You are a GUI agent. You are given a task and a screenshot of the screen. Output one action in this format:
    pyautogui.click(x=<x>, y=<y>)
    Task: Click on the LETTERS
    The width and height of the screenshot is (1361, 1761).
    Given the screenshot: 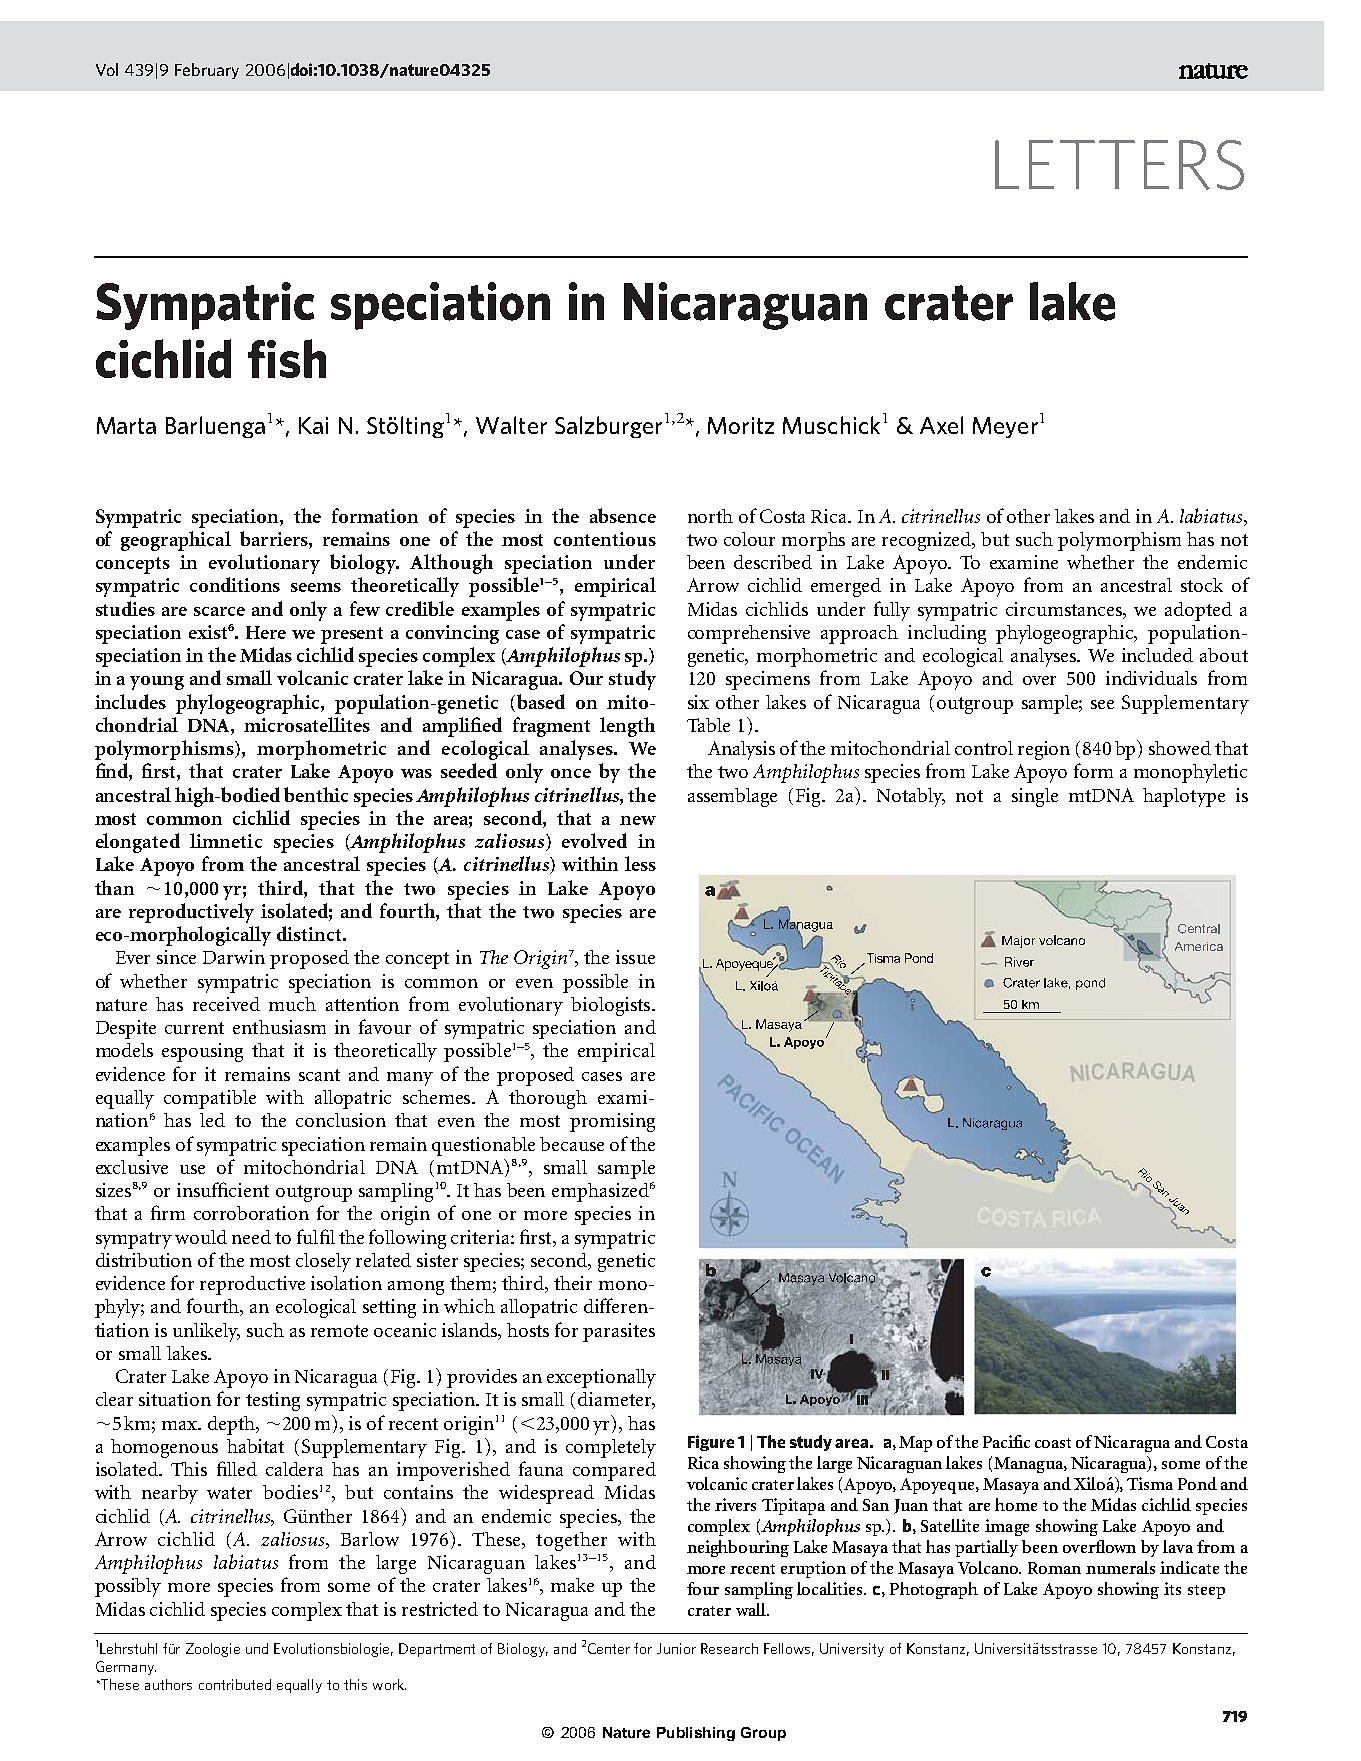 What is the action you would take?
    pyautogui.click(x=1119, y=165)
